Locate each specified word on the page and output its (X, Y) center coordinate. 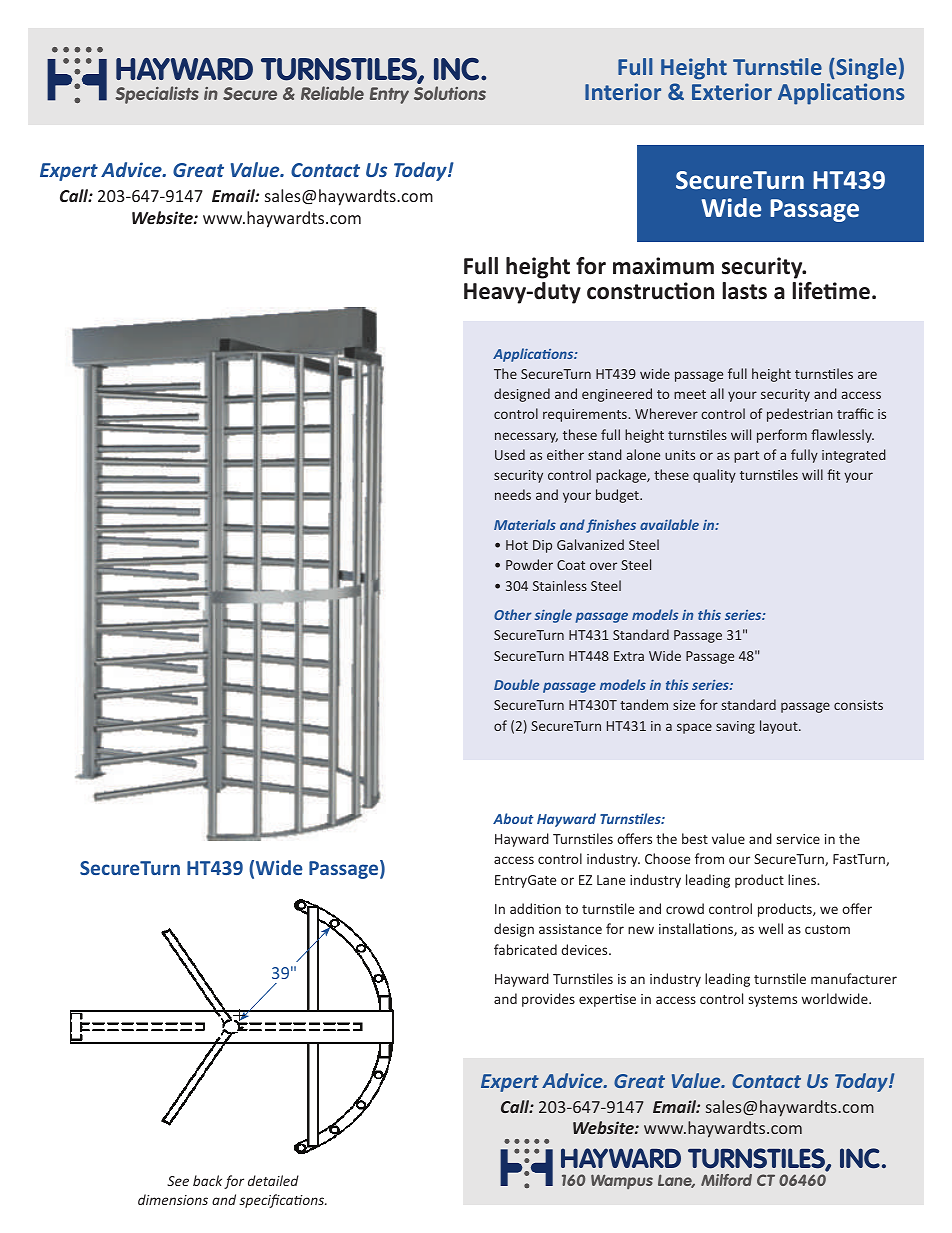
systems (773, 1001)
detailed (273, 1180)
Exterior (732, 91)
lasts (744, 291)
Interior (623, 91)
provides (548, 1000)
